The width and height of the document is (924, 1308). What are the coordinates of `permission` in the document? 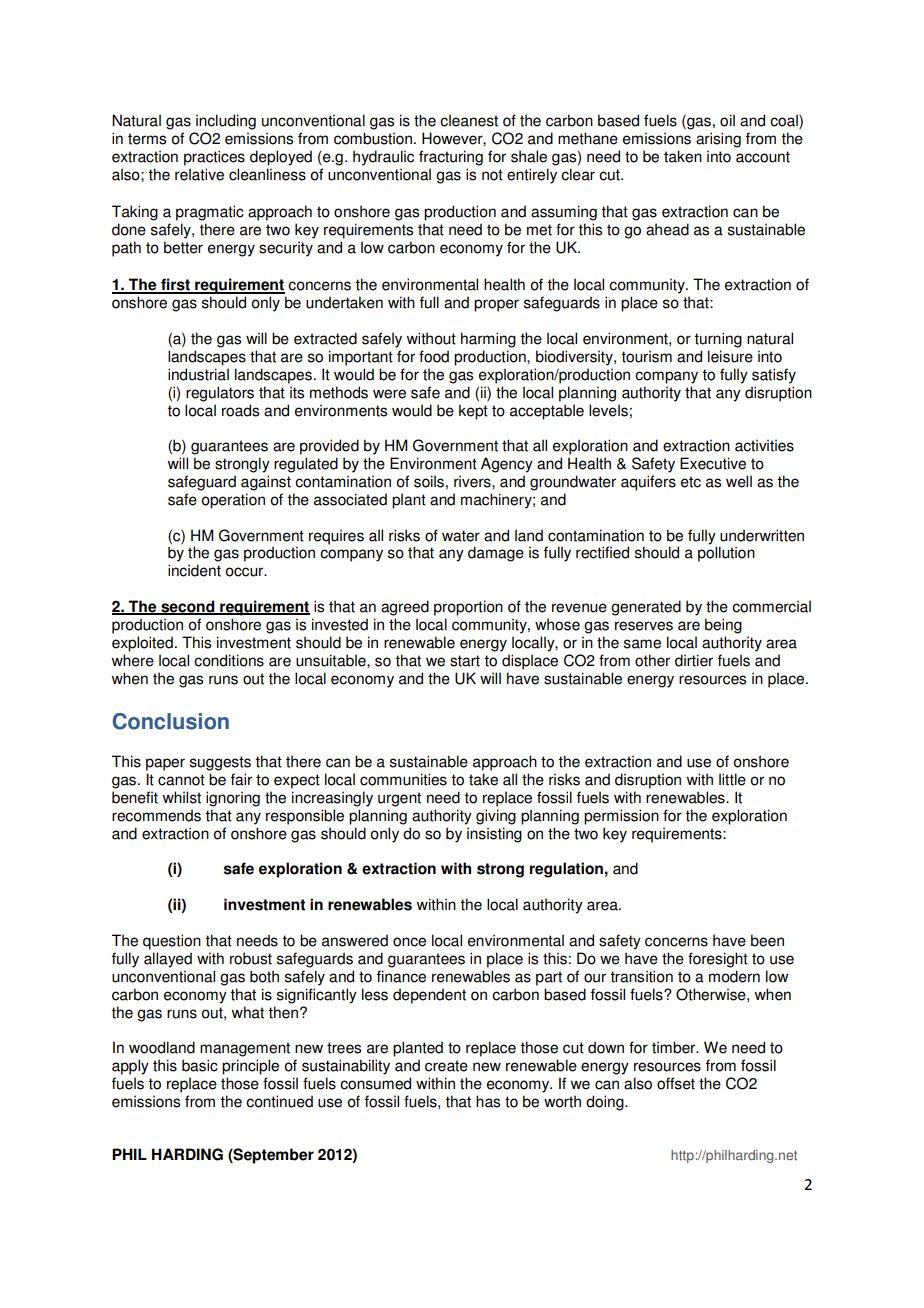 It's located at (621, 817).
